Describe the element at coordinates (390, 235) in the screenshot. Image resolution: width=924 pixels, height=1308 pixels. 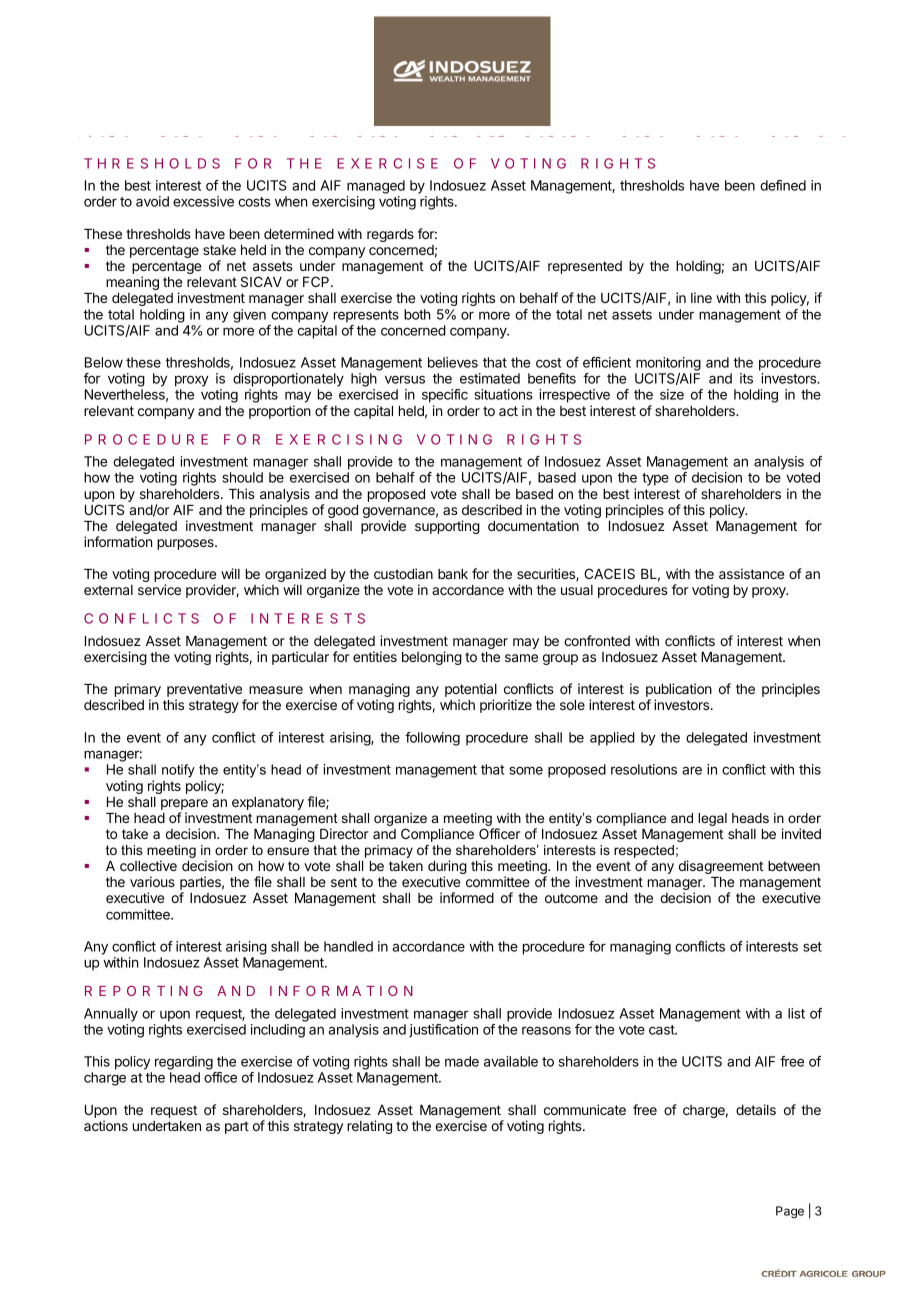
I see `regards` at that location.
